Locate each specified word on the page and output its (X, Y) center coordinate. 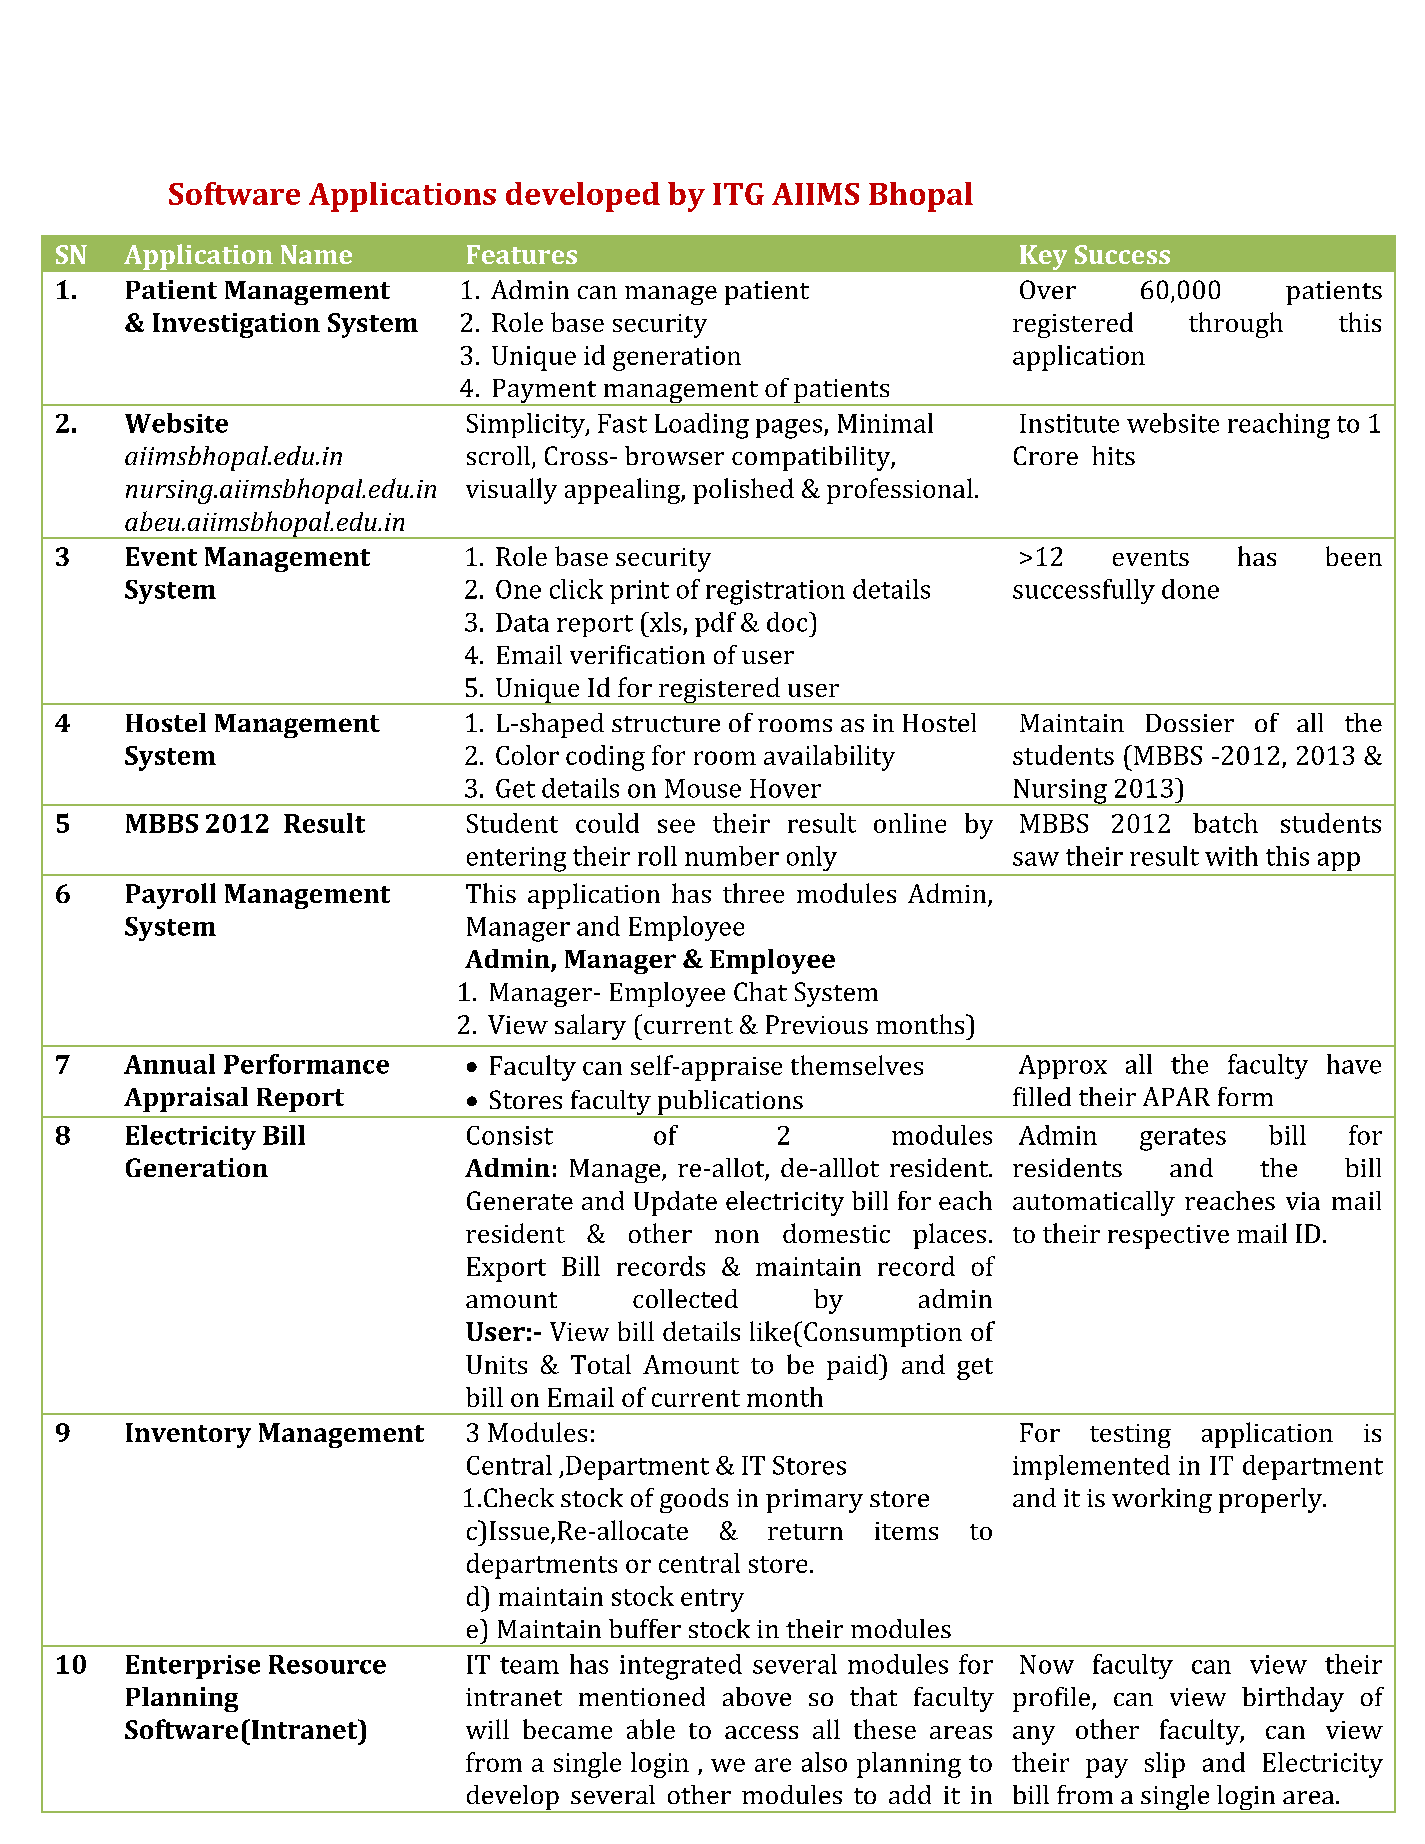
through (1236, 325)
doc (788, 622)
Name (316, 254)
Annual (169, 1064)
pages (790, 429)
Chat (760, 991)
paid (853, 1367)
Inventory (188, 1435)
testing (1130, 1436)
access (761, 1732)
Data (522, 622)
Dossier (1190, 723)
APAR (1176, 1096)
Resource (327, 1664)
